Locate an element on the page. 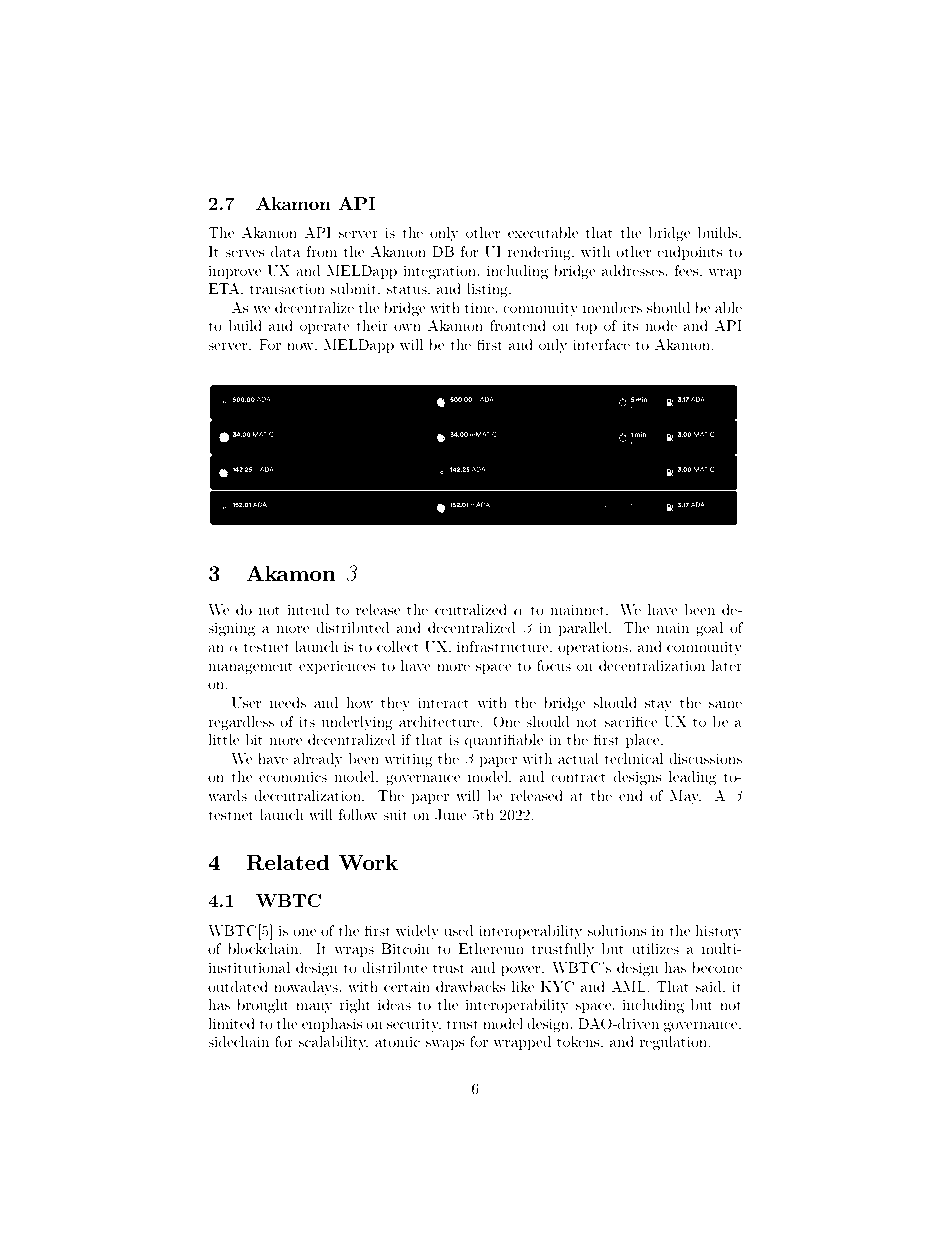  fees is located at coordinates (687, 270).
